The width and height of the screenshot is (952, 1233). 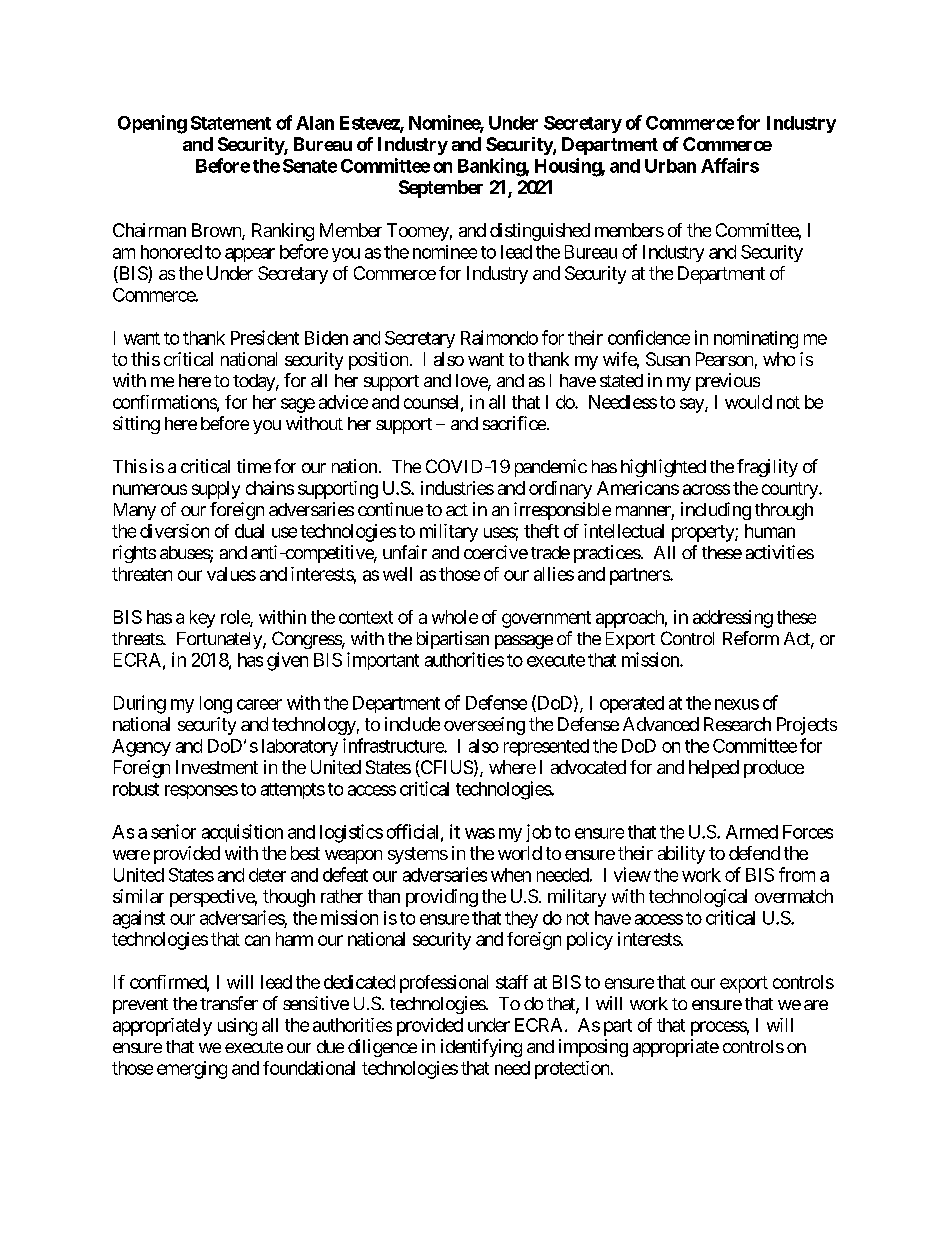 What do you see at coordinates (242, 833) in the screenshot?
I see `acquisition` at bounding box center [242, 833].
